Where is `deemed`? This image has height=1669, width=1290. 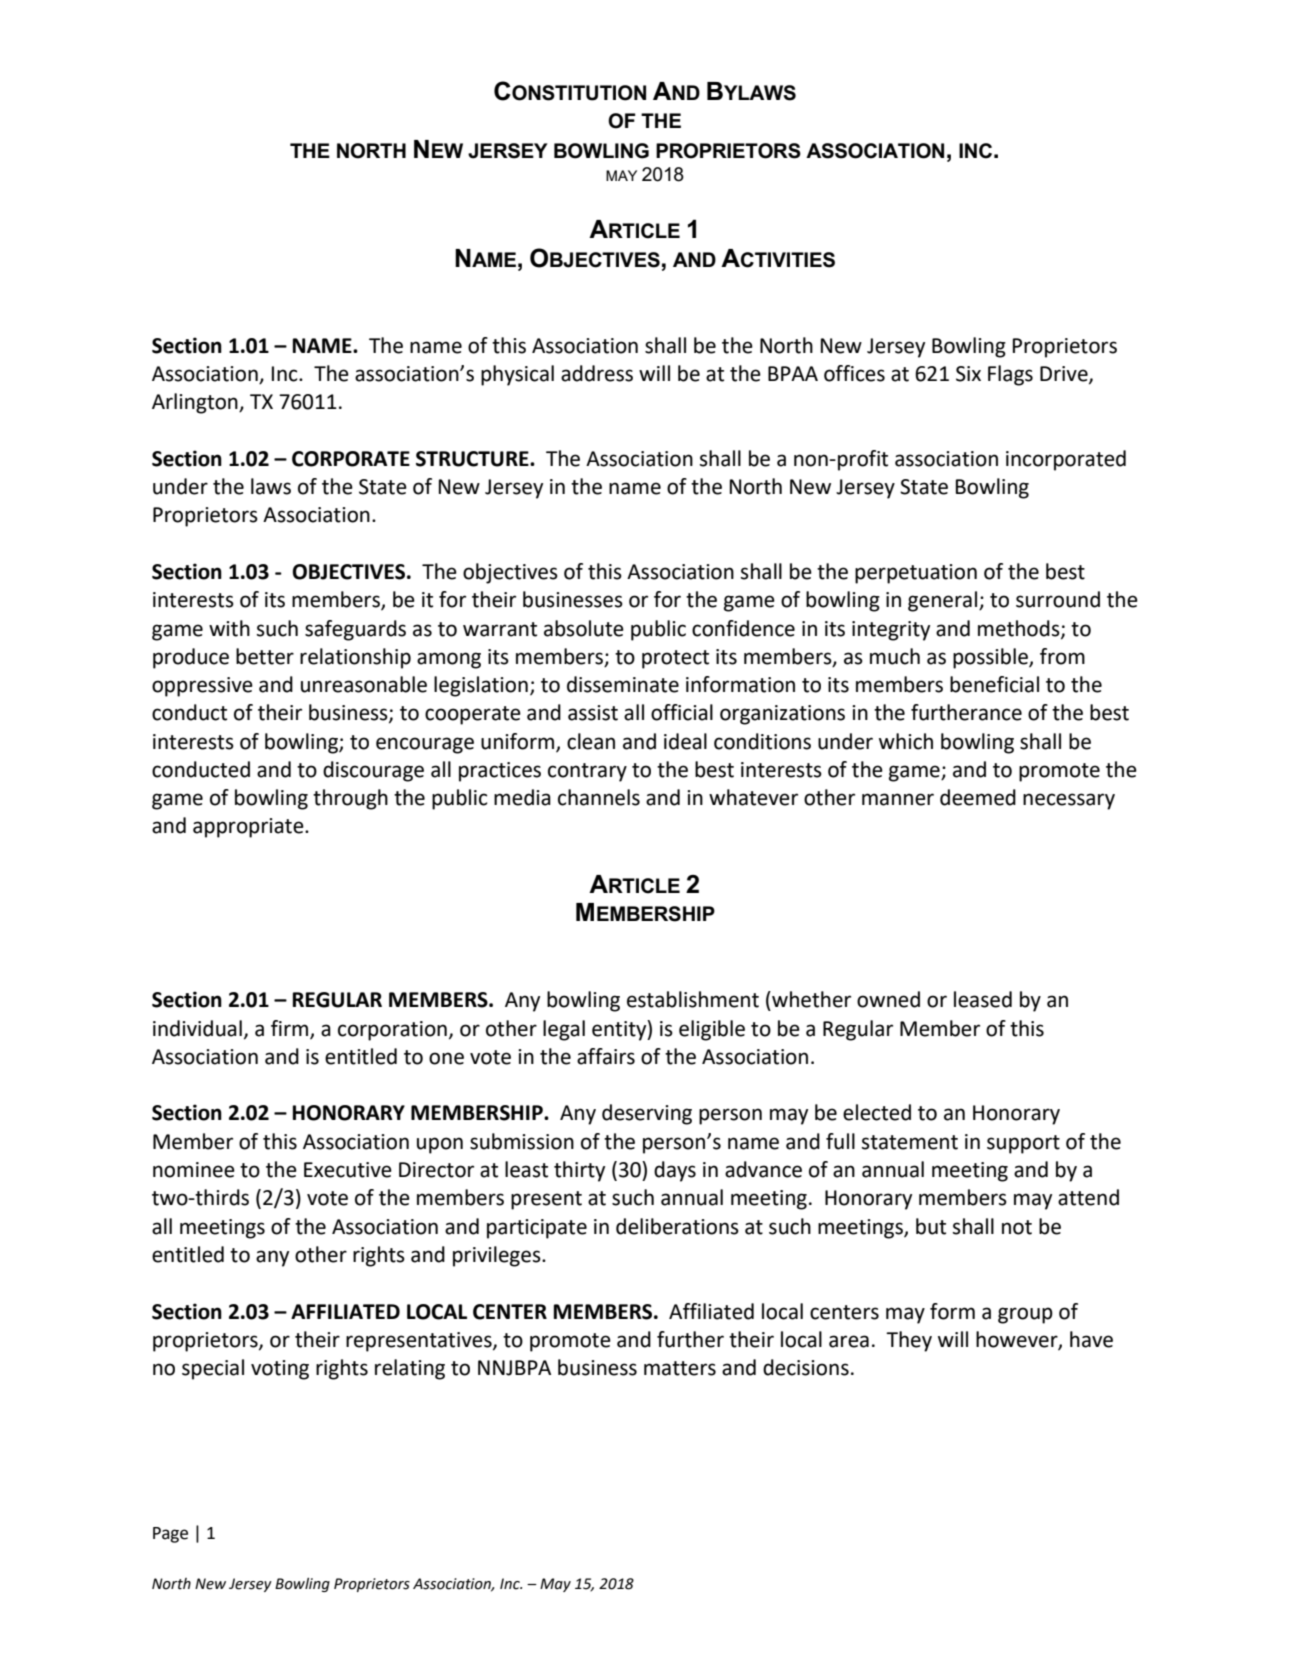 deemed is located at coordinates (978, 797).
